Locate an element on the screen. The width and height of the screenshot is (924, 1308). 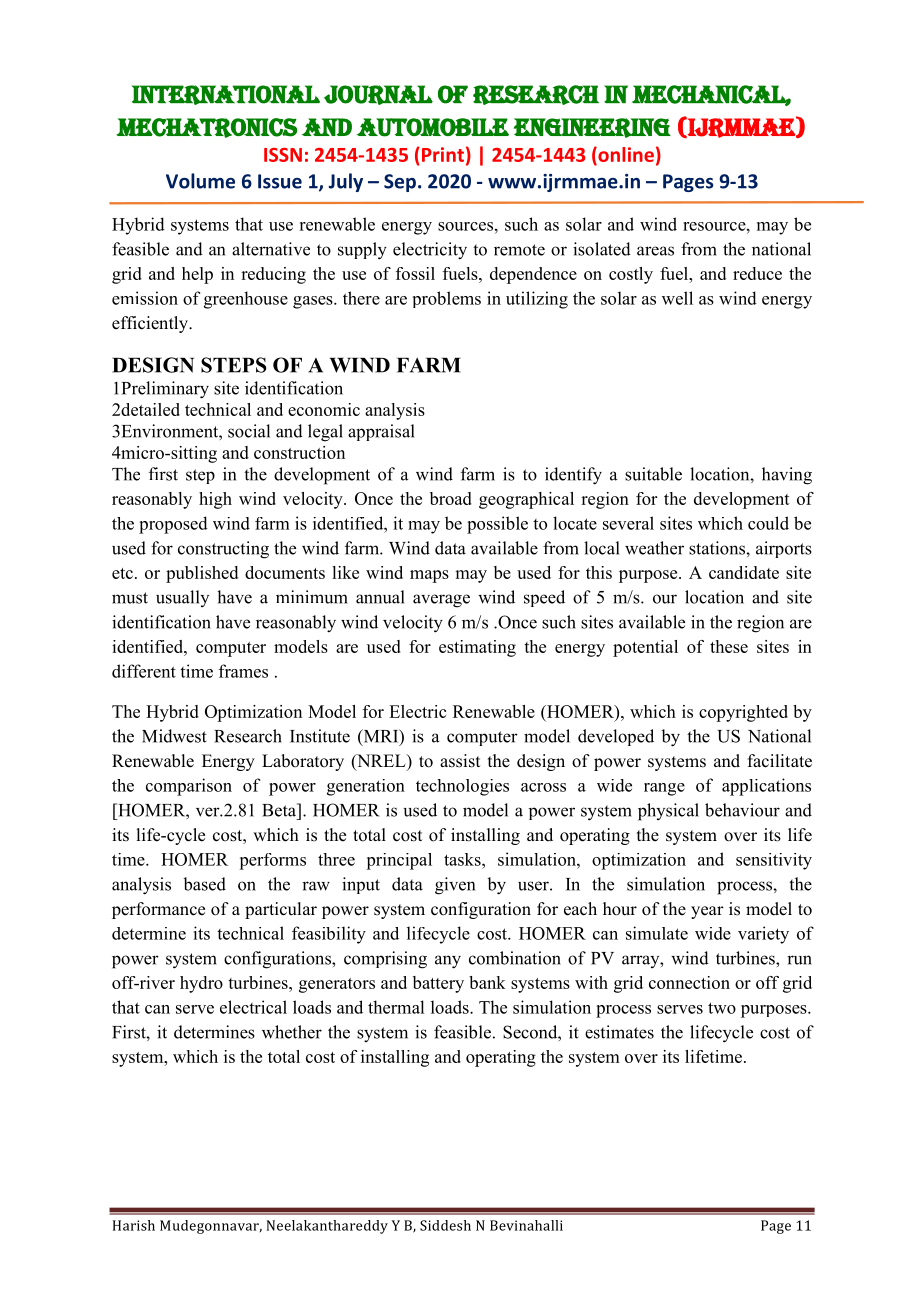
efficiently is located at coordinates (151, 324).
